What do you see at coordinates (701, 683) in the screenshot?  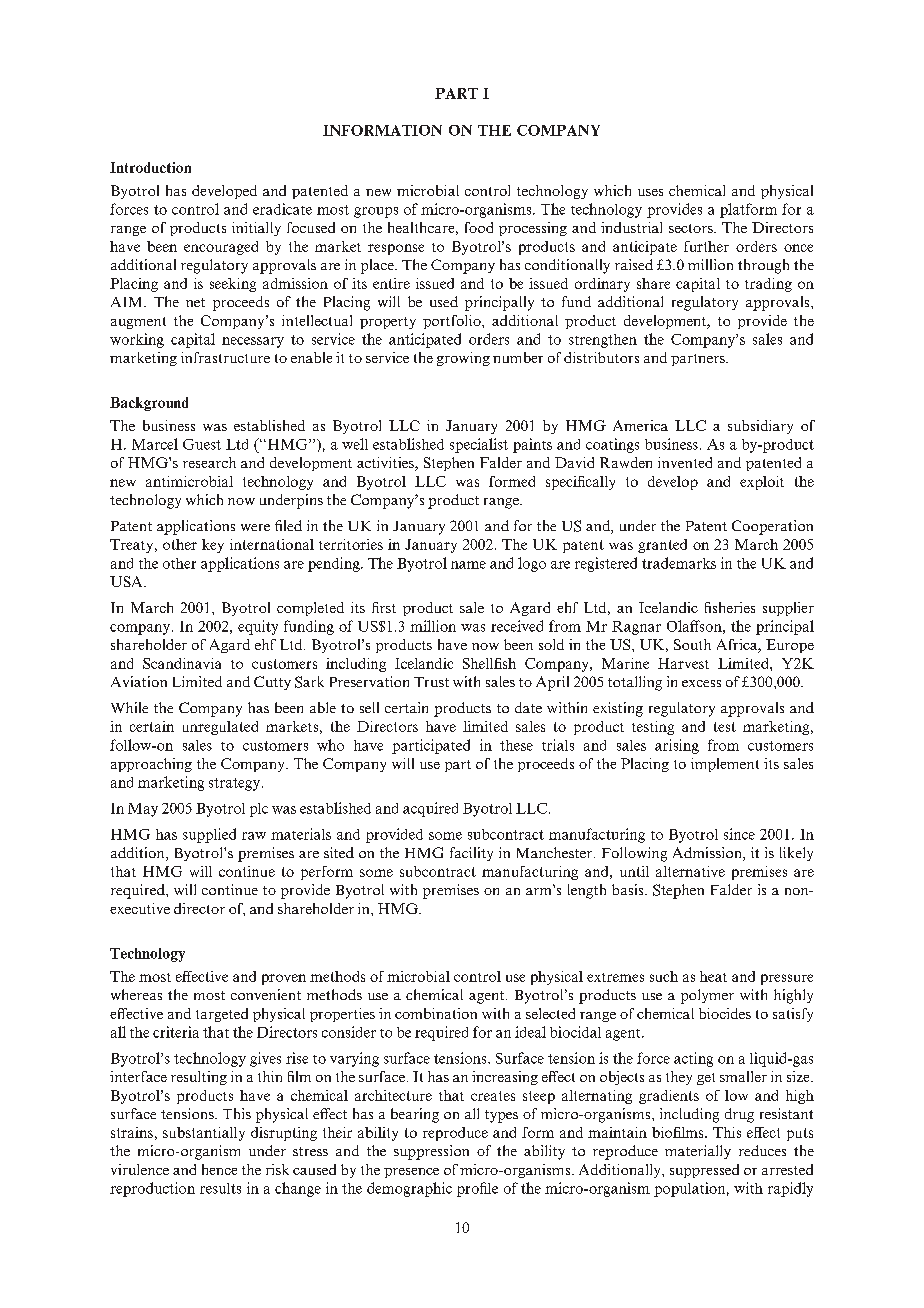 I see `excess` at bounding box center [701, 683].
